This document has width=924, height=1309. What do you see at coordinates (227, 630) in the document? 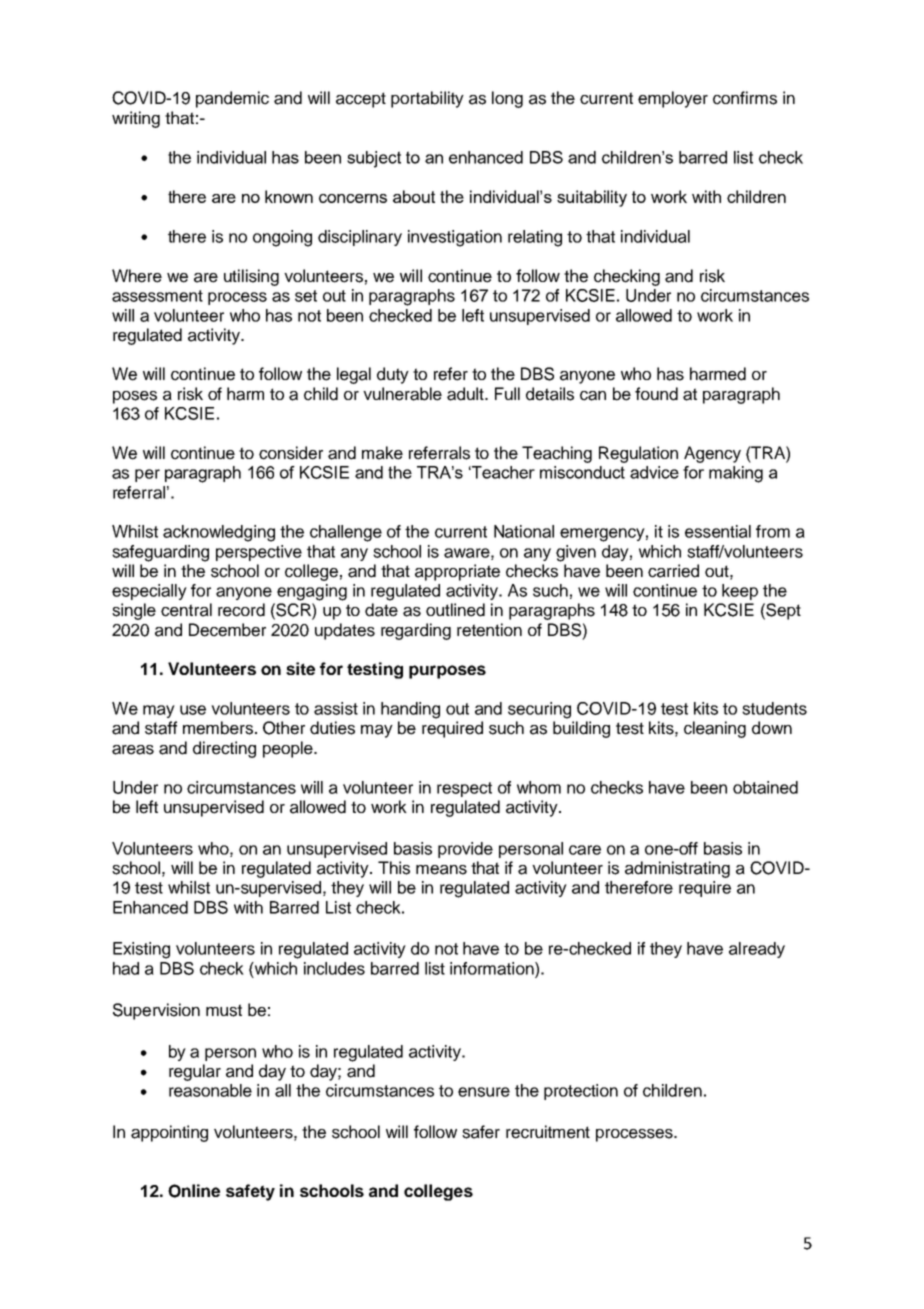
I see `December` at bounding box center [227, 630].
